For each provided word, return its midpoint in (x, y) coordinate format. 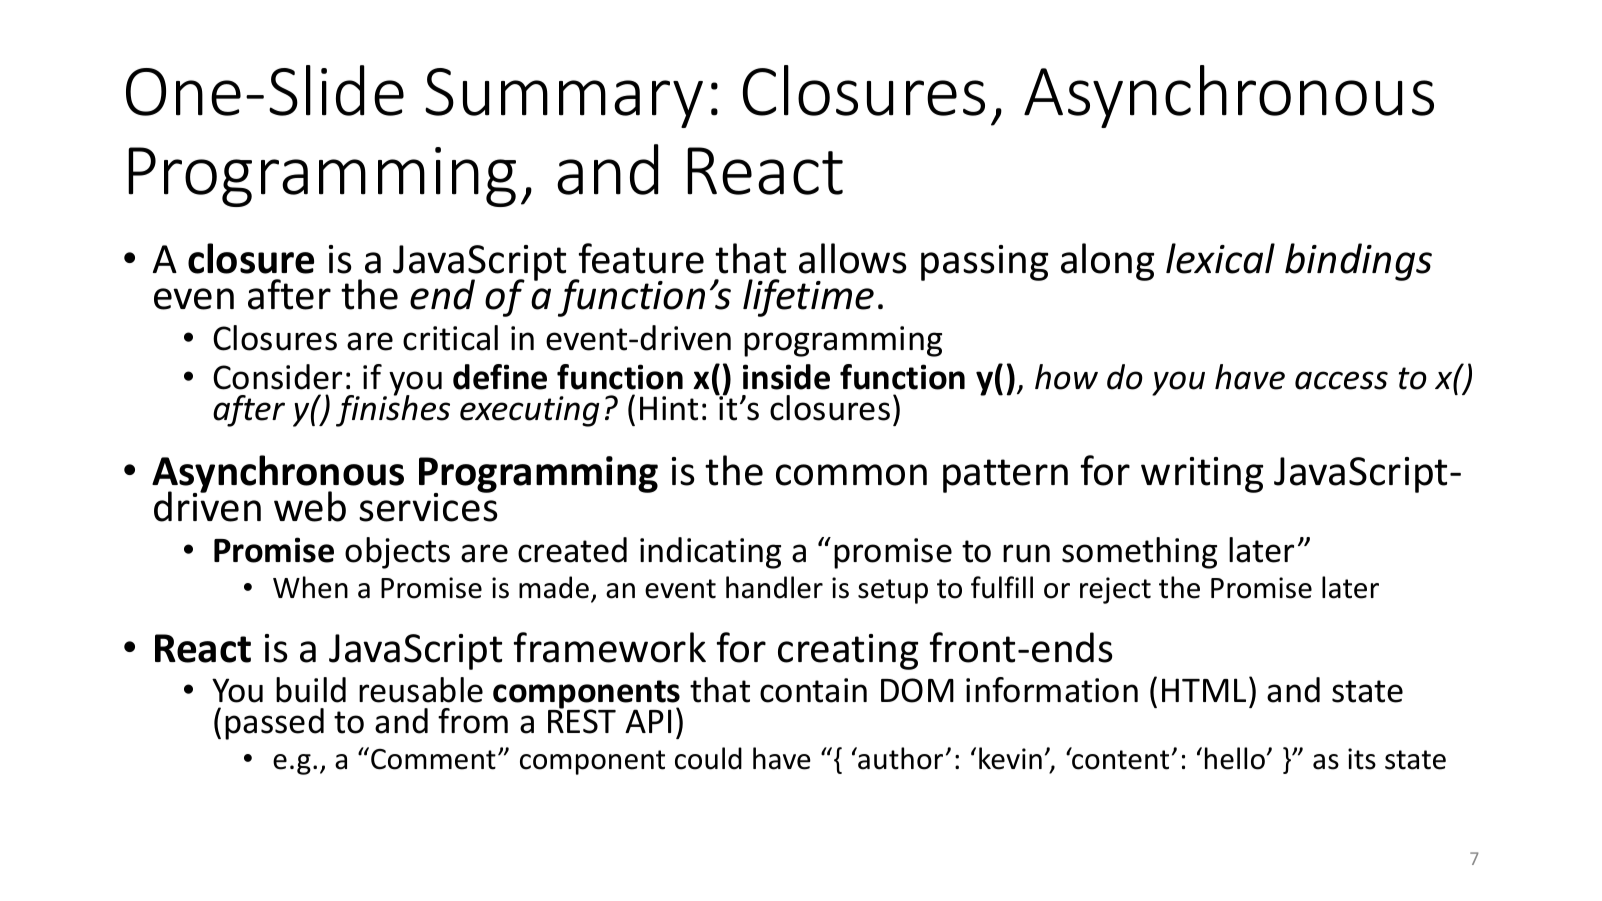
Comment (433, 759)
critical (450, 338)
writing (1202, 475)
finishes (393, 410)
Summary (564, 98)
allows (853, 258)
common (851, 475)
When (310, 587)
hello (1235, 758)
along (1107, 262)
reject (1115, 590)
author (899, 758)
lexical (1220, 258)
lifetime (808, 298)
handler (774, 587)
